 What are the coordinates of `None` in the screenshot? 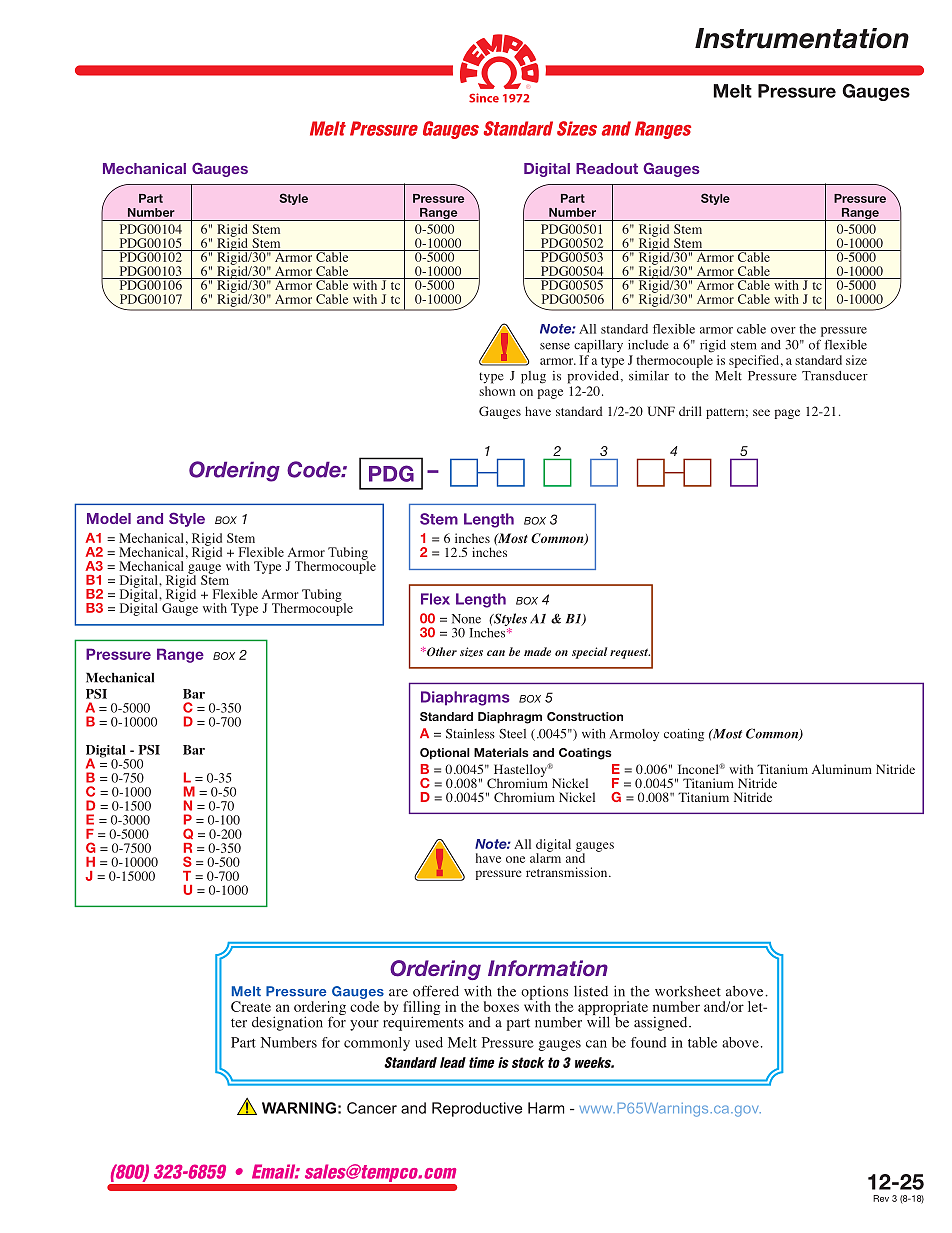 It's located at (466, 619).
